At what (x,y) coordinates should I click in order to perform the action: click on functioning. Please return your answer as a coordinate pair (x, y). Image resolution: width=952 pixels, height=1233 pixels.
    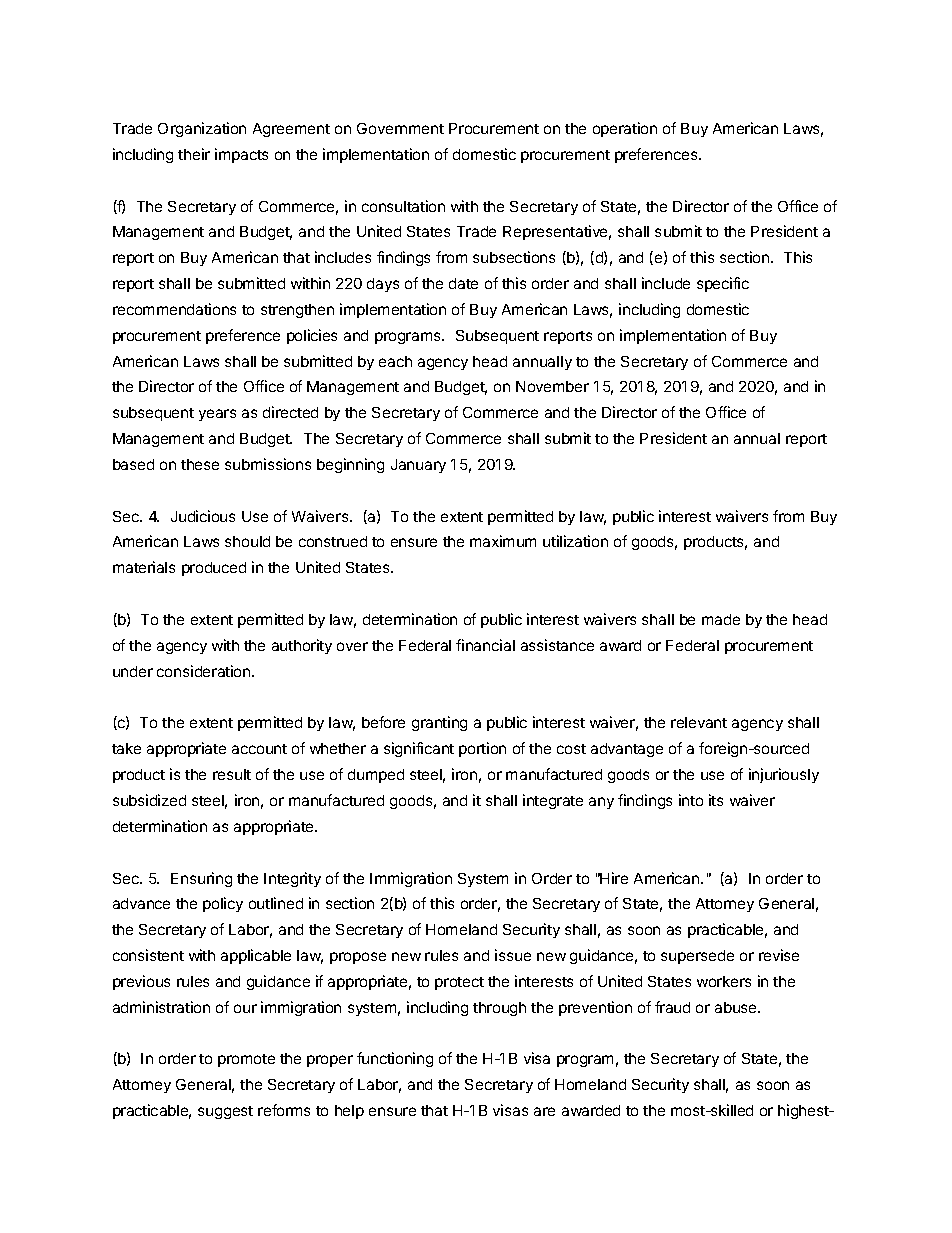
    Looking at the image, I should click on (395, 1059).
